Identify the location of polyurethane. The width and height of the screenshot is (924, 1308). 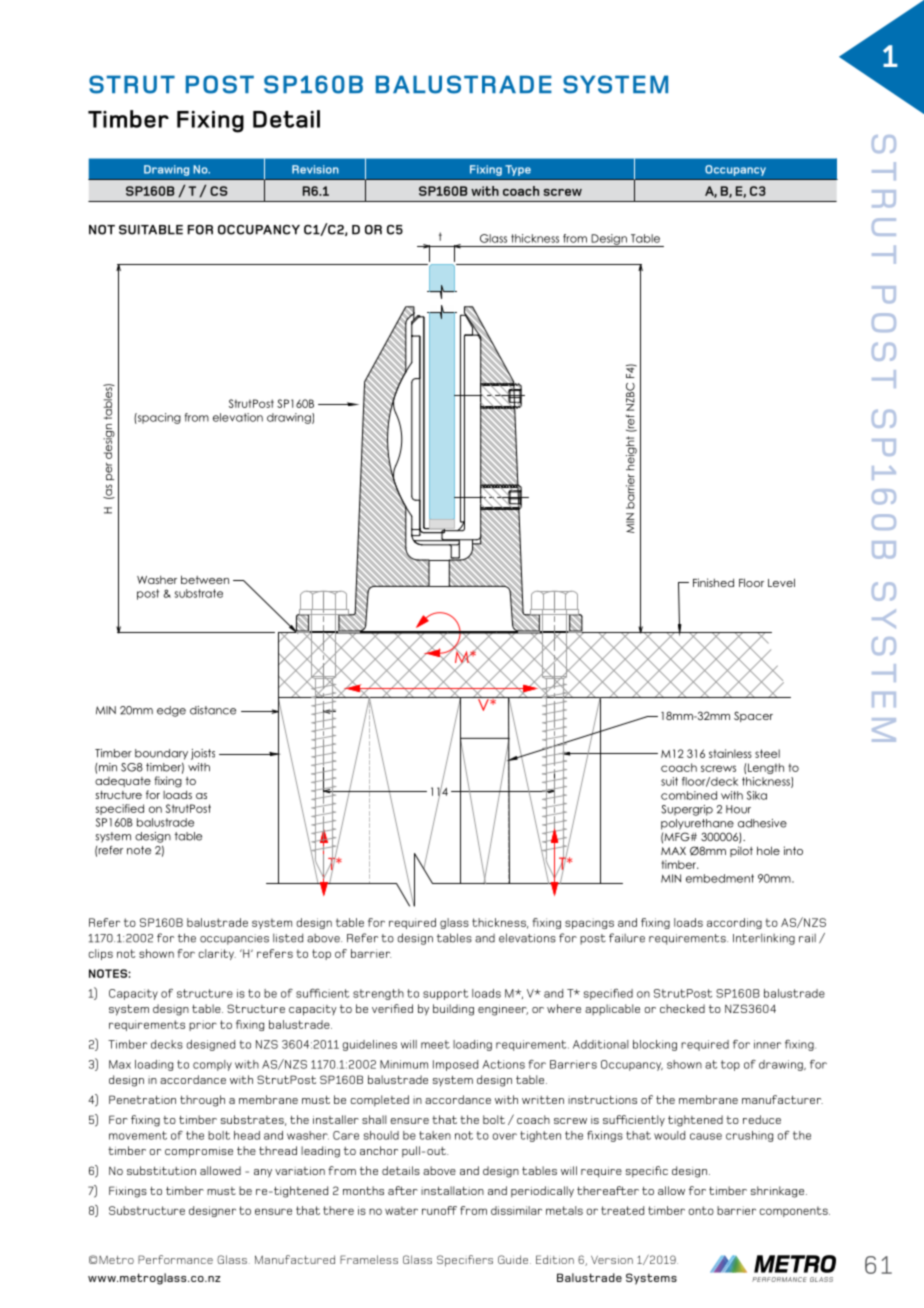
(697, 824).
